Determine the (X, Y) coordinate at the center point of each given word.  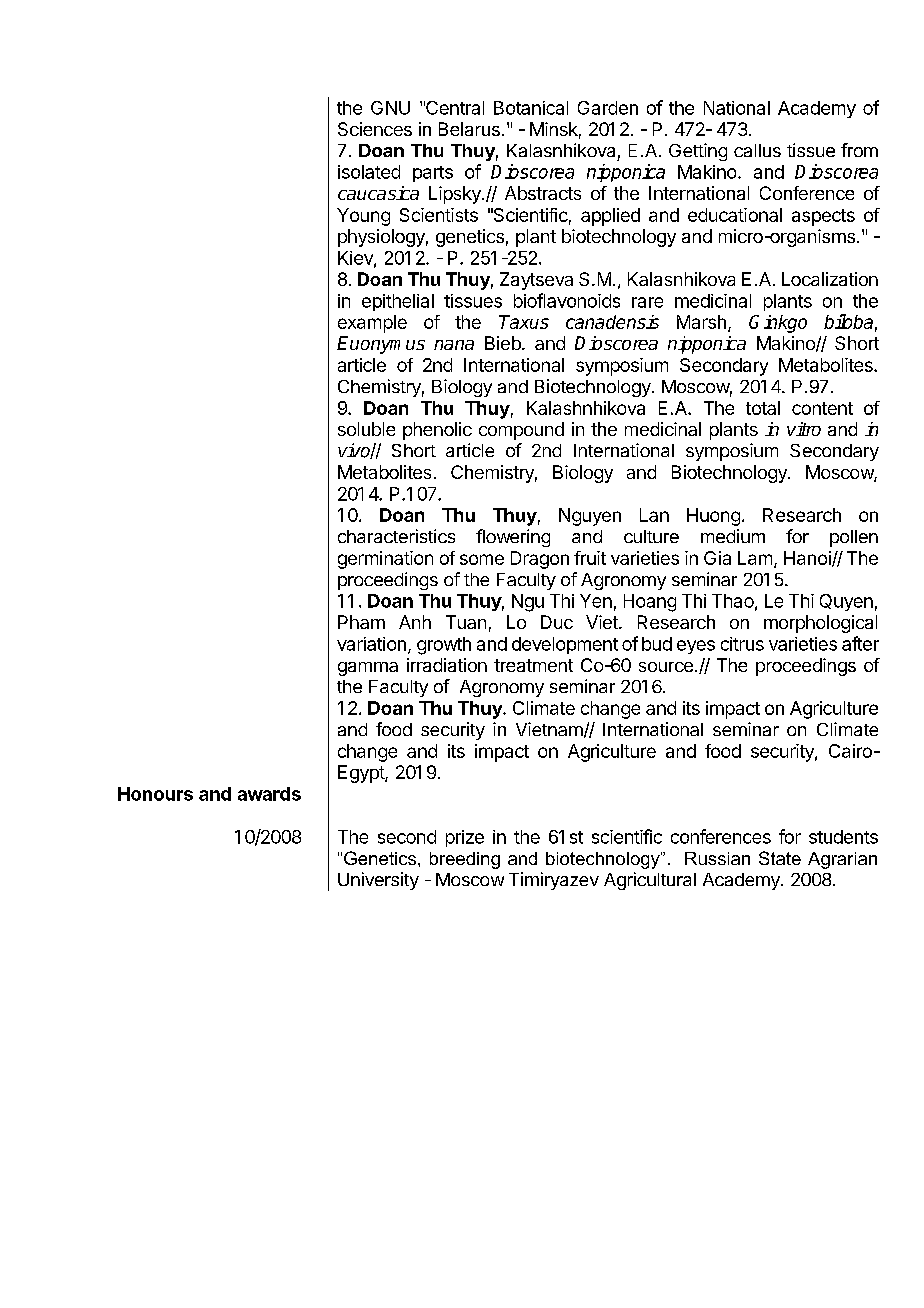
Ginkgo (778, 324)
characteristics (396, 536)
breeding (465, 860)
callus (757, 150)
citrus (742, 644)
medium (733, 536)
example (372, 324)
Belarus (469, 129)
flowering (513, 538)
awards (269, 794)
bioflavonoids (567, 300)
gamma (368, 669)
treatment (533, 665)
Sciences (375, 129)
